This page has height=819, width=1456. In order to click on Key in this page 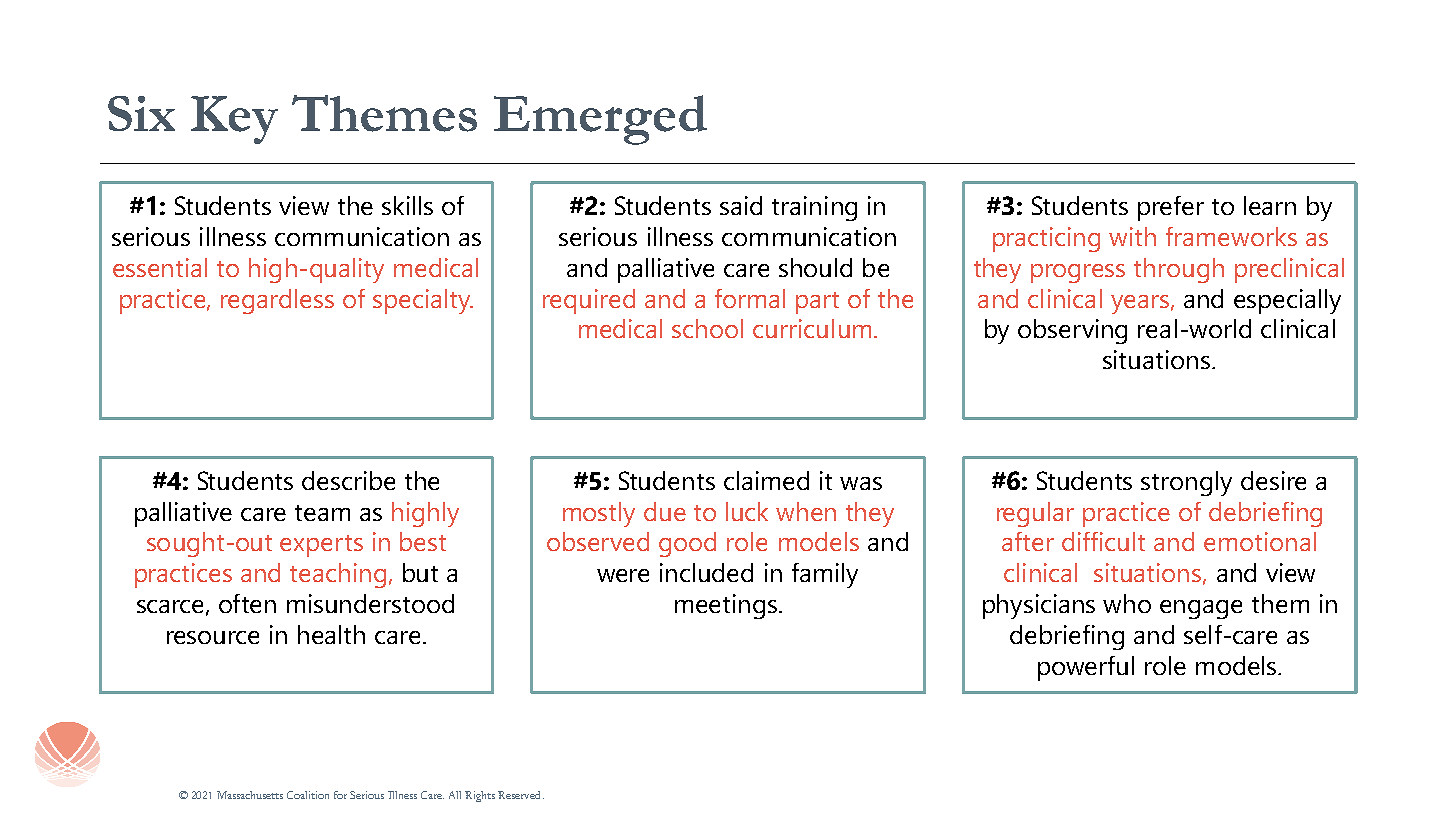, I will do `click(234, 120)`.
